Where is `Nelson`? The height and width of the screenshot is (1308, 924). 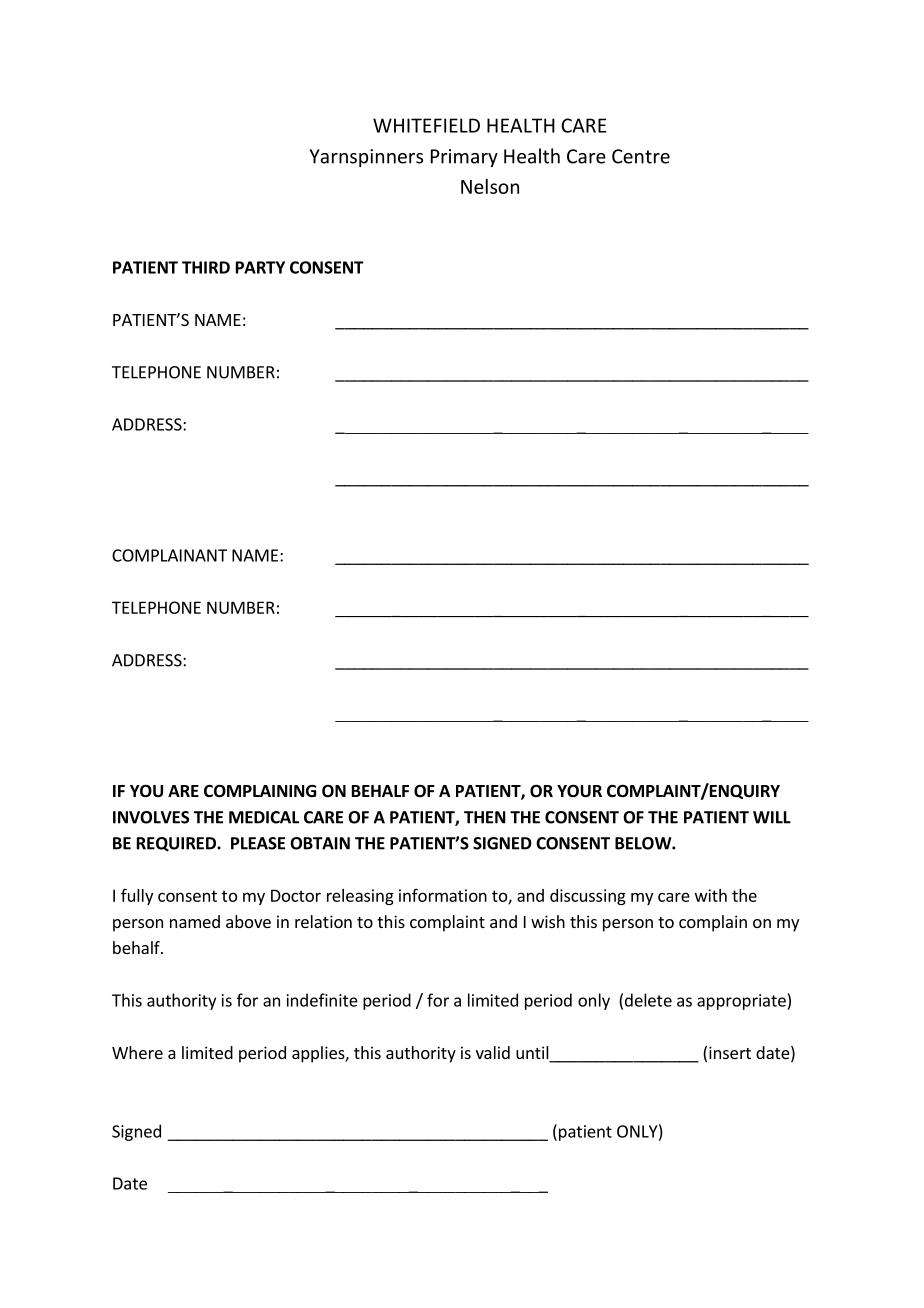
Nelson is located at coordinates (490, 186).
